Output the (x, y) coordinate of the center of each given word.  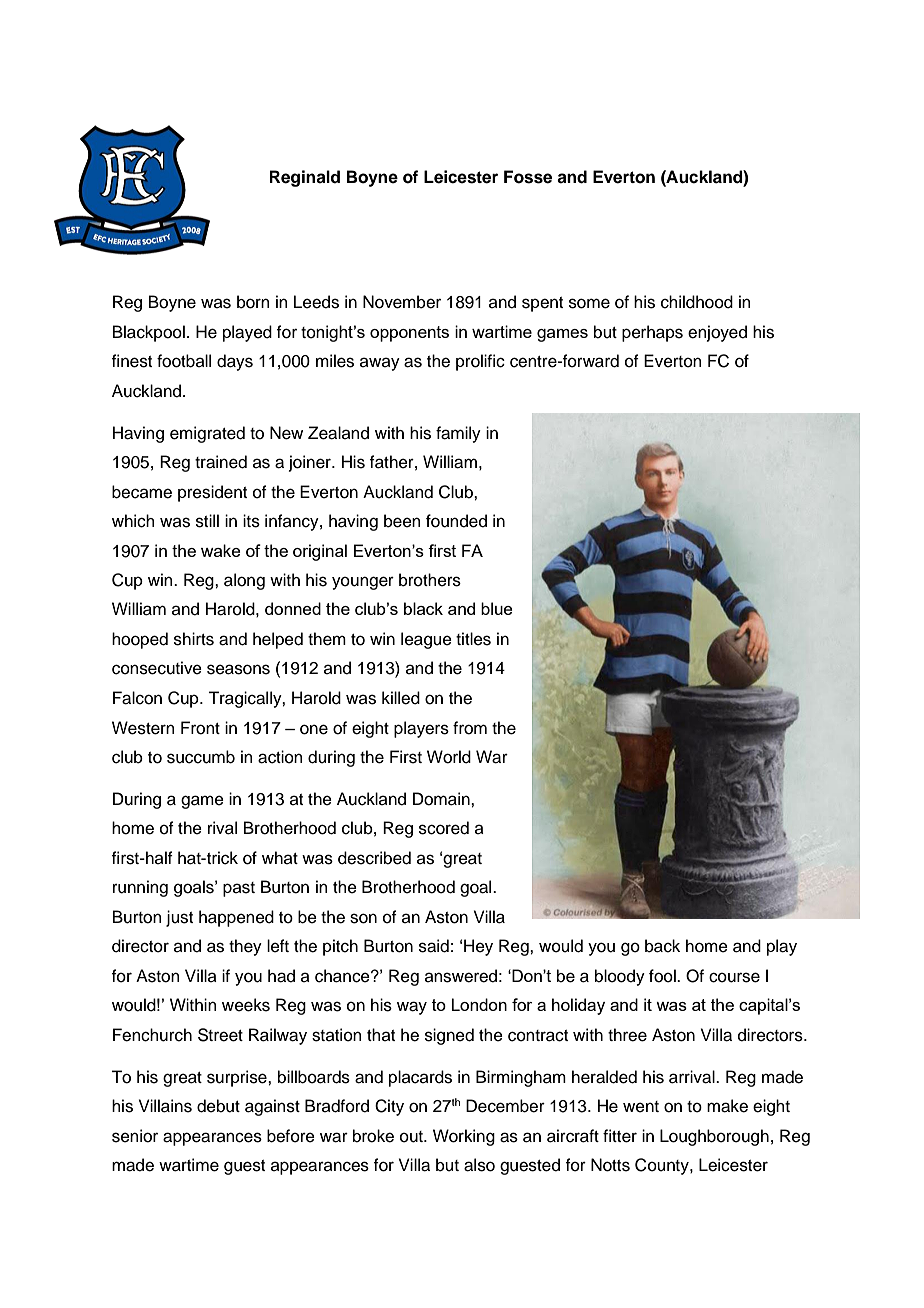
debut (218, 1106)
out (412, 1137)
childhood (697, 302)
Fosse (528, 177)
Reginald (305, 178)
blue (497, 608)
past (239, 889)
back (662, 946)
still (207, 521)
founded (456, 521)
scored (444, 828)
